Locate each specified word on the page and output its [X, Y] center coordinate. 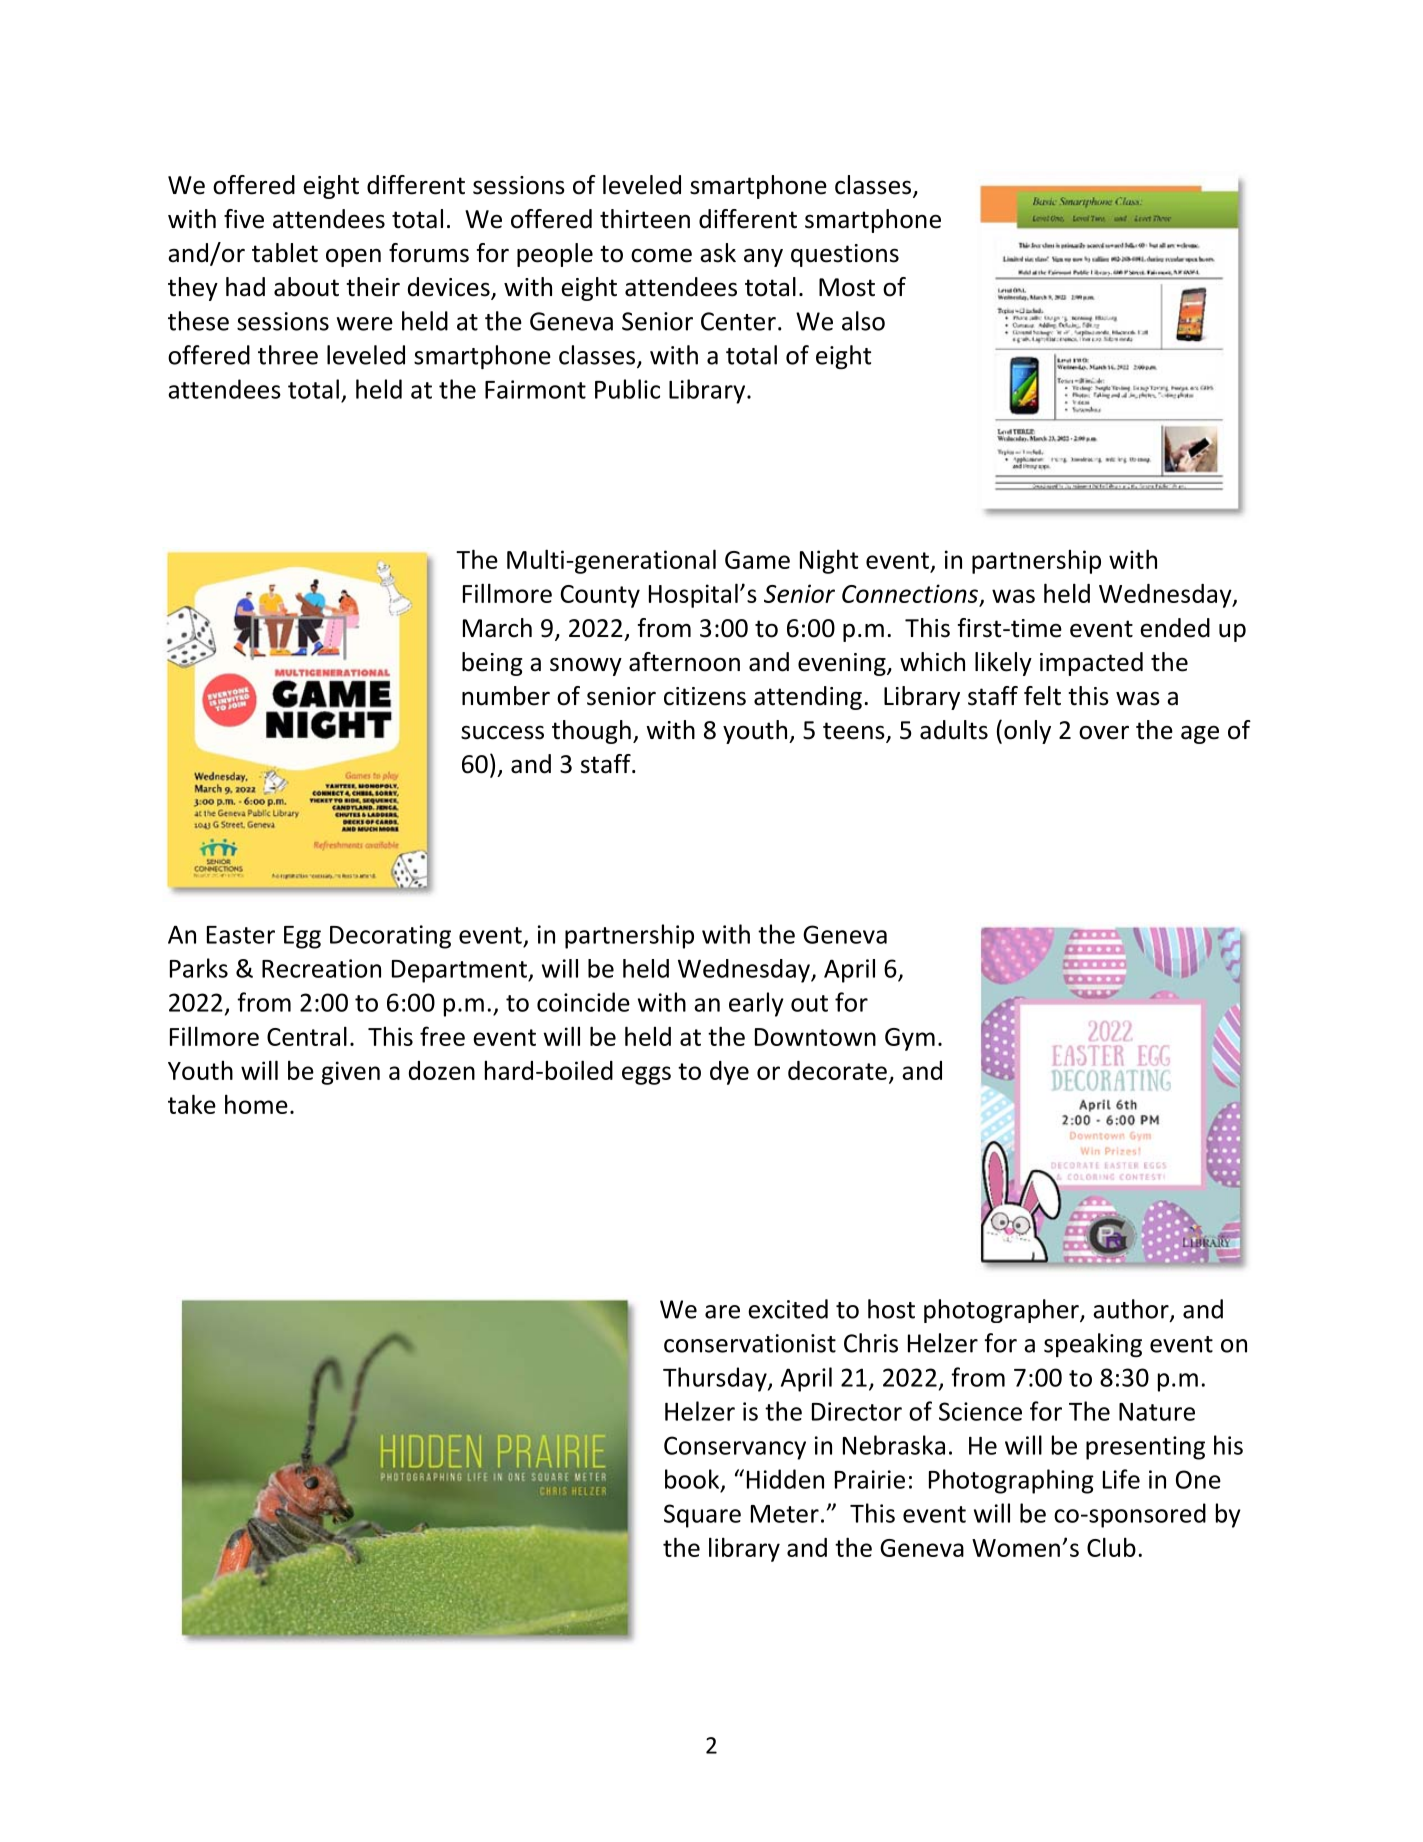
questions [845, 255]
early [756, 1004]
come [661, 255]
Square [702, 1516]
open [353, 258]
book [693, 1480]
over [1104, 733]
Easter [241, 935]
